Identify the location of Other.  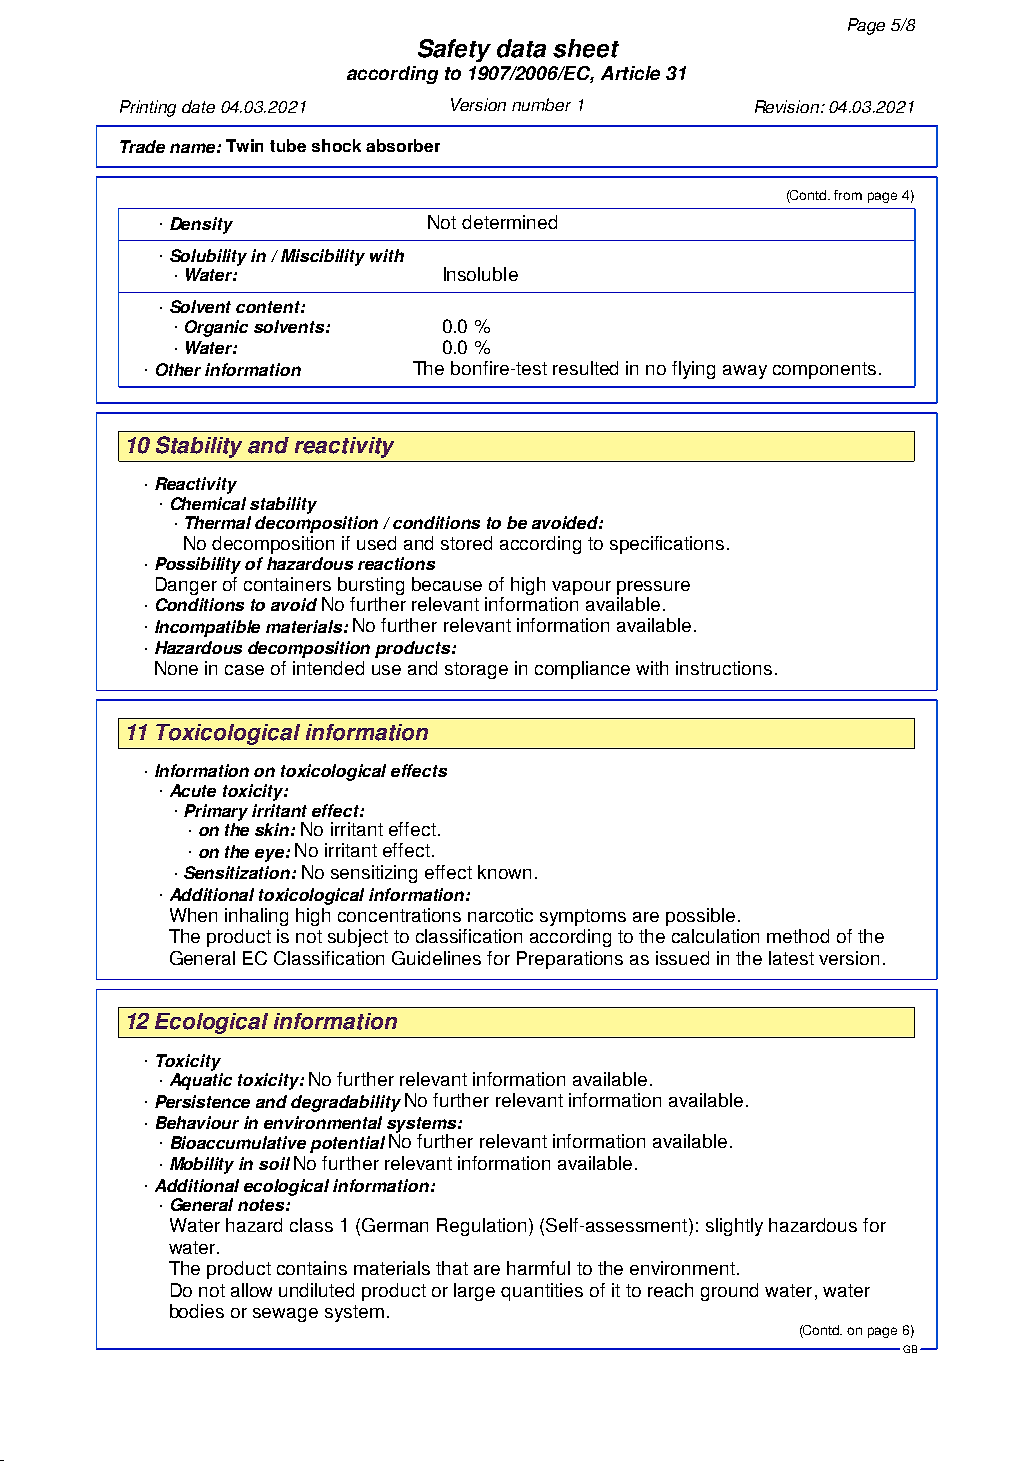
(178, 369).
